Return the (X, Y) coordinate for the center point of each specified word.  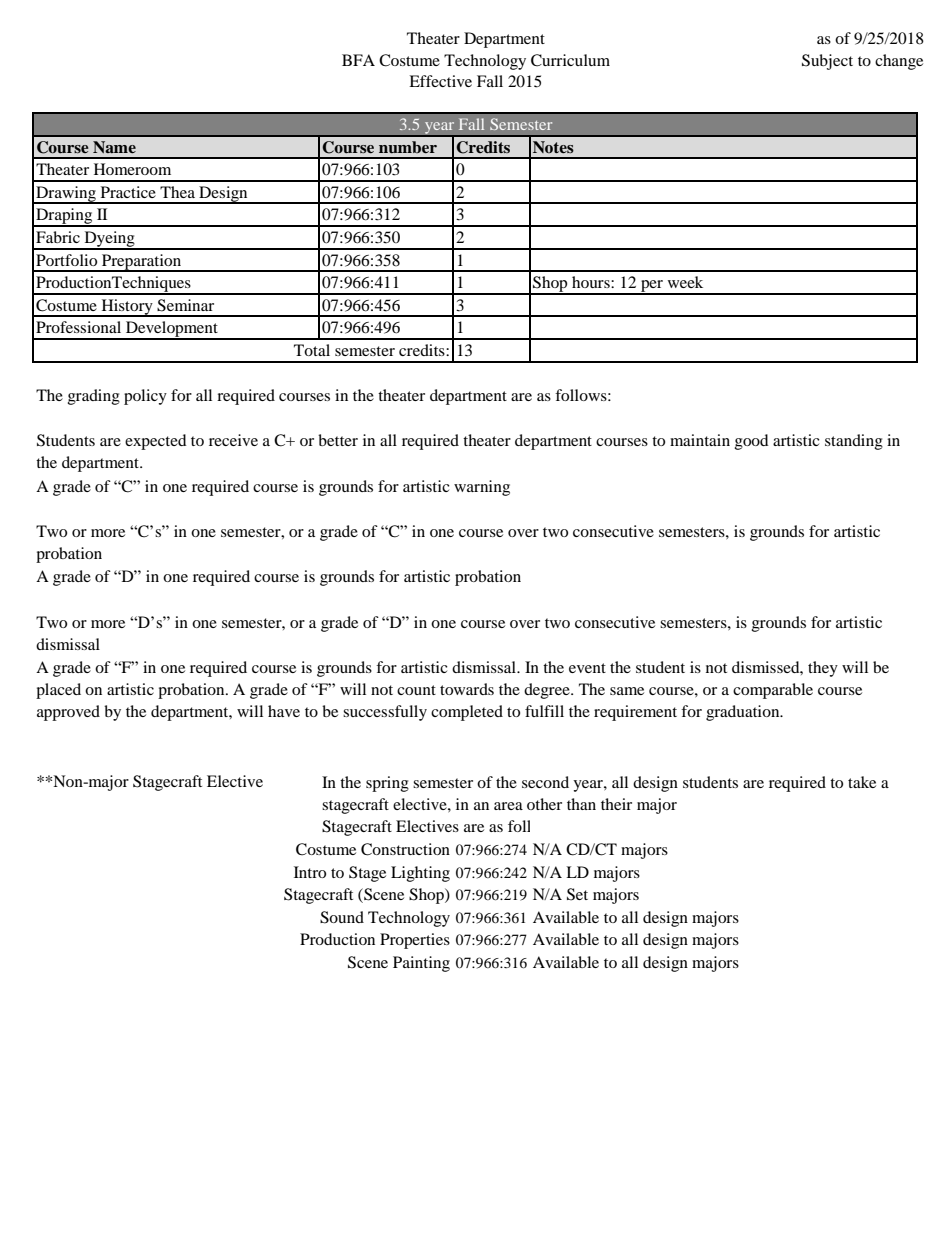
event (587, 668)
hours (592, 282)
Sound (342, 917)
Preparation (142, 263)
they (823, 669)
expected (156, 442)
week (685, 282)
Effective (440, 81)
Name (114, 147)
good (752, 442)
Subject (827, 62)
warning (482, 488)
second (545, 782)
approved (68, 713)
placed (58, 691)
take (862, 782)
